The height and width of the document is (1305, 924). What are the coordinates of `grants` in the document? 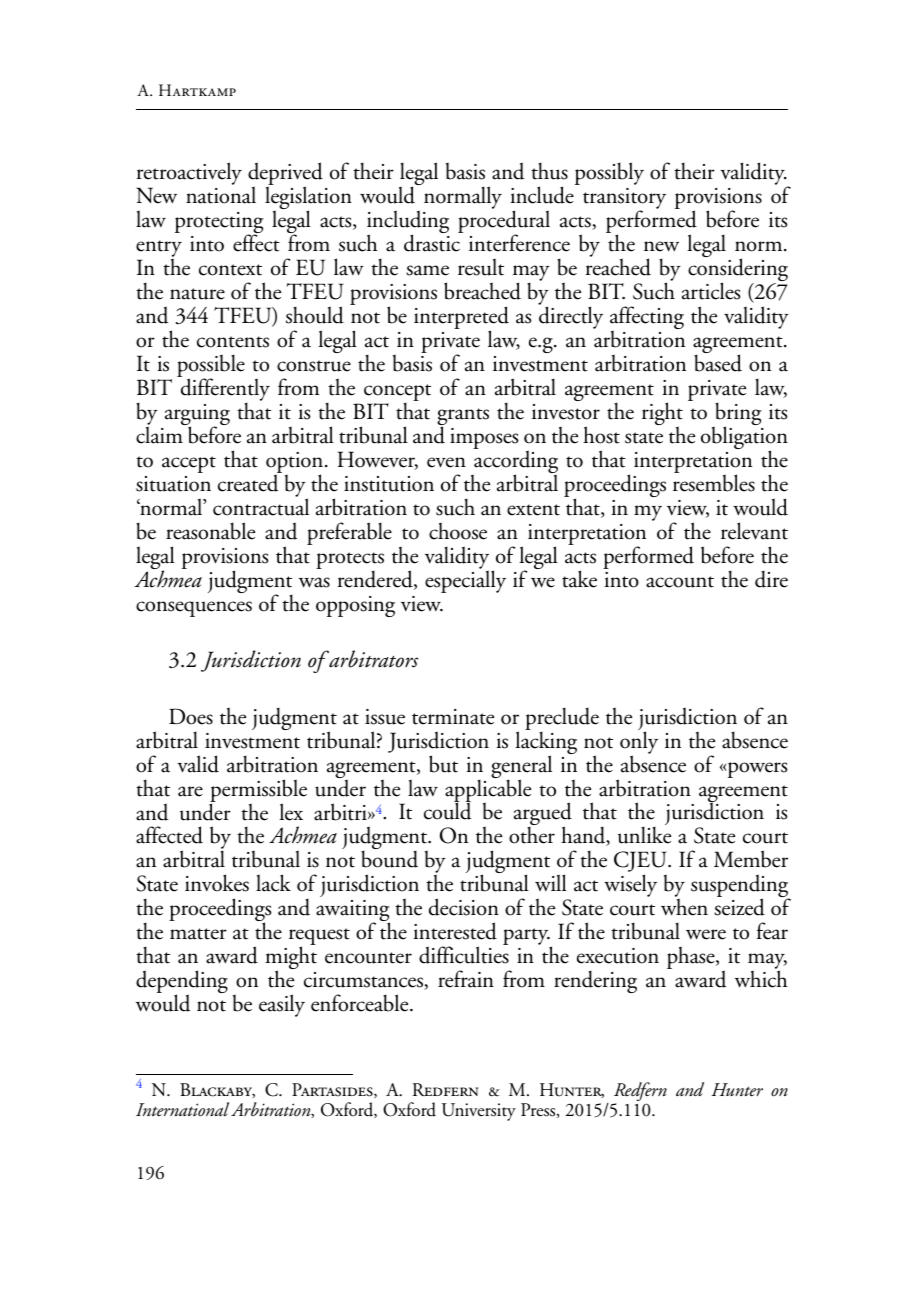 It's located at (463, 418).
